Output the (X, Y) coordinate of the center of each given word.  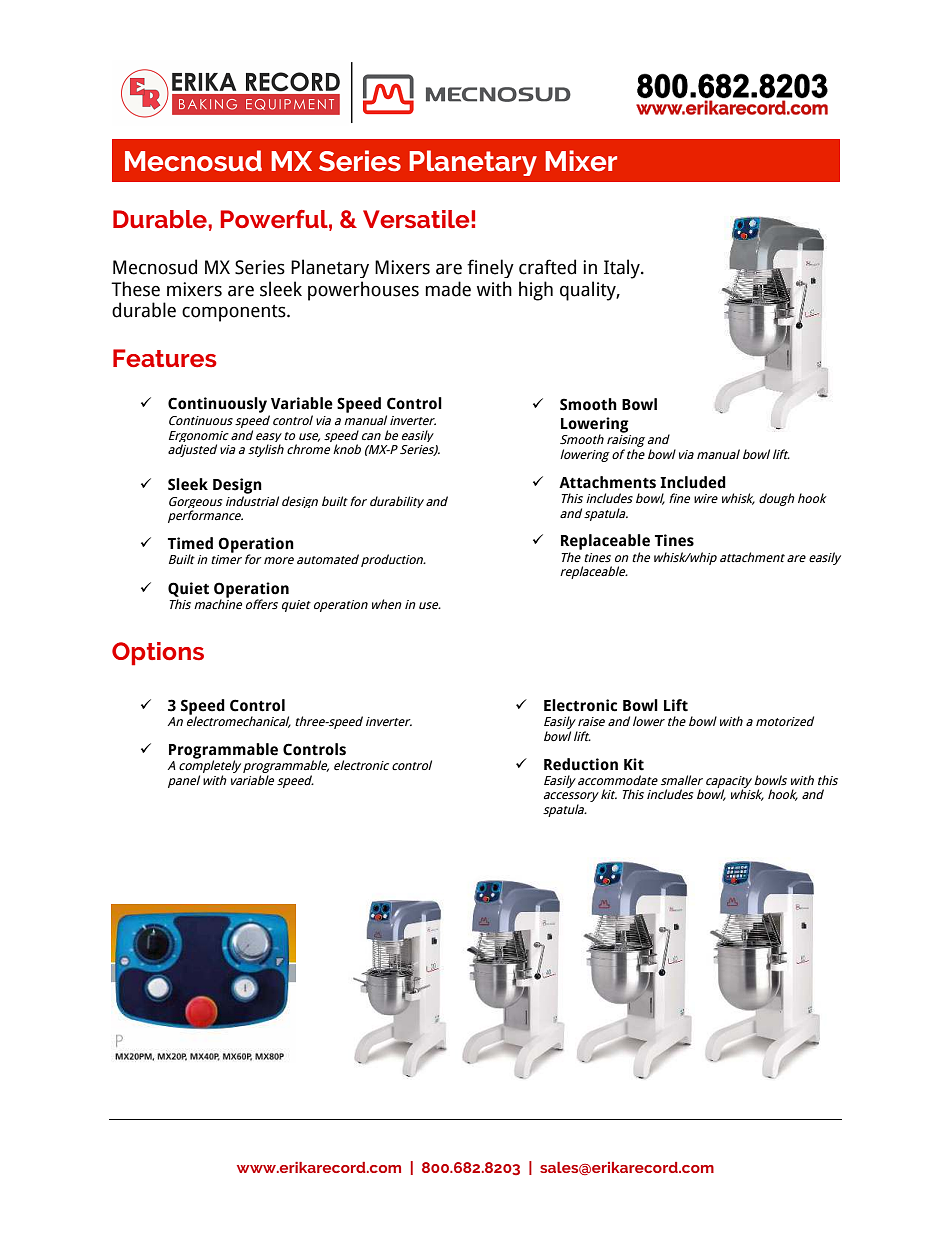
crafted (547, 267)
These (135, 289)
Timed (190, 543)
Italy (623, 269)
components (235, 313)
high (536, 291)
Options (158, 654)
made (448, 289)
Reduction (581, 764)
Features (165, 358)
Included (693, 482)
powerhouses (363, 291)
